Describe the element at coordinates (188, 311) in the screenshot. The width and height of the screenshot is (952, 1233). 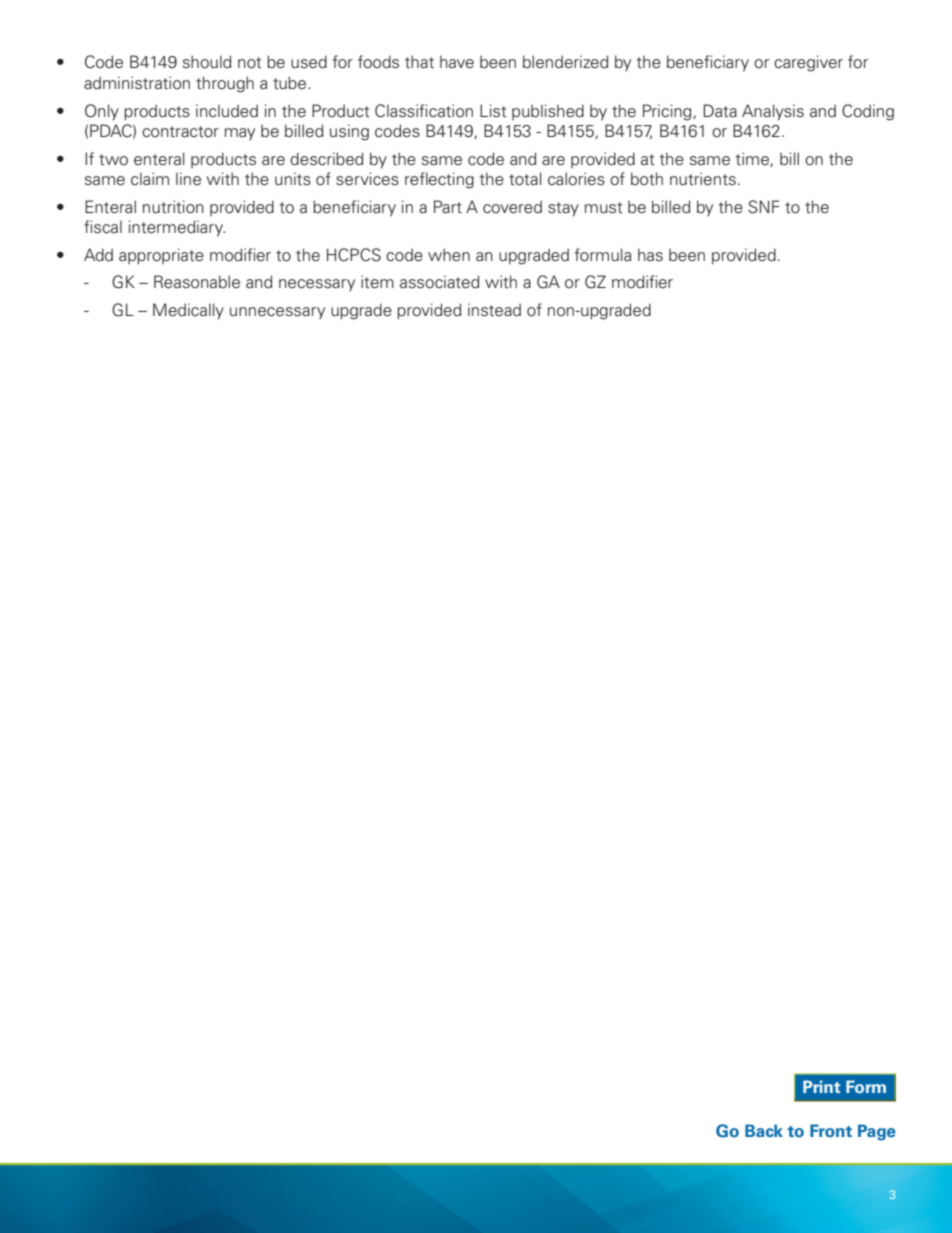
I see `Medically` at that location.
